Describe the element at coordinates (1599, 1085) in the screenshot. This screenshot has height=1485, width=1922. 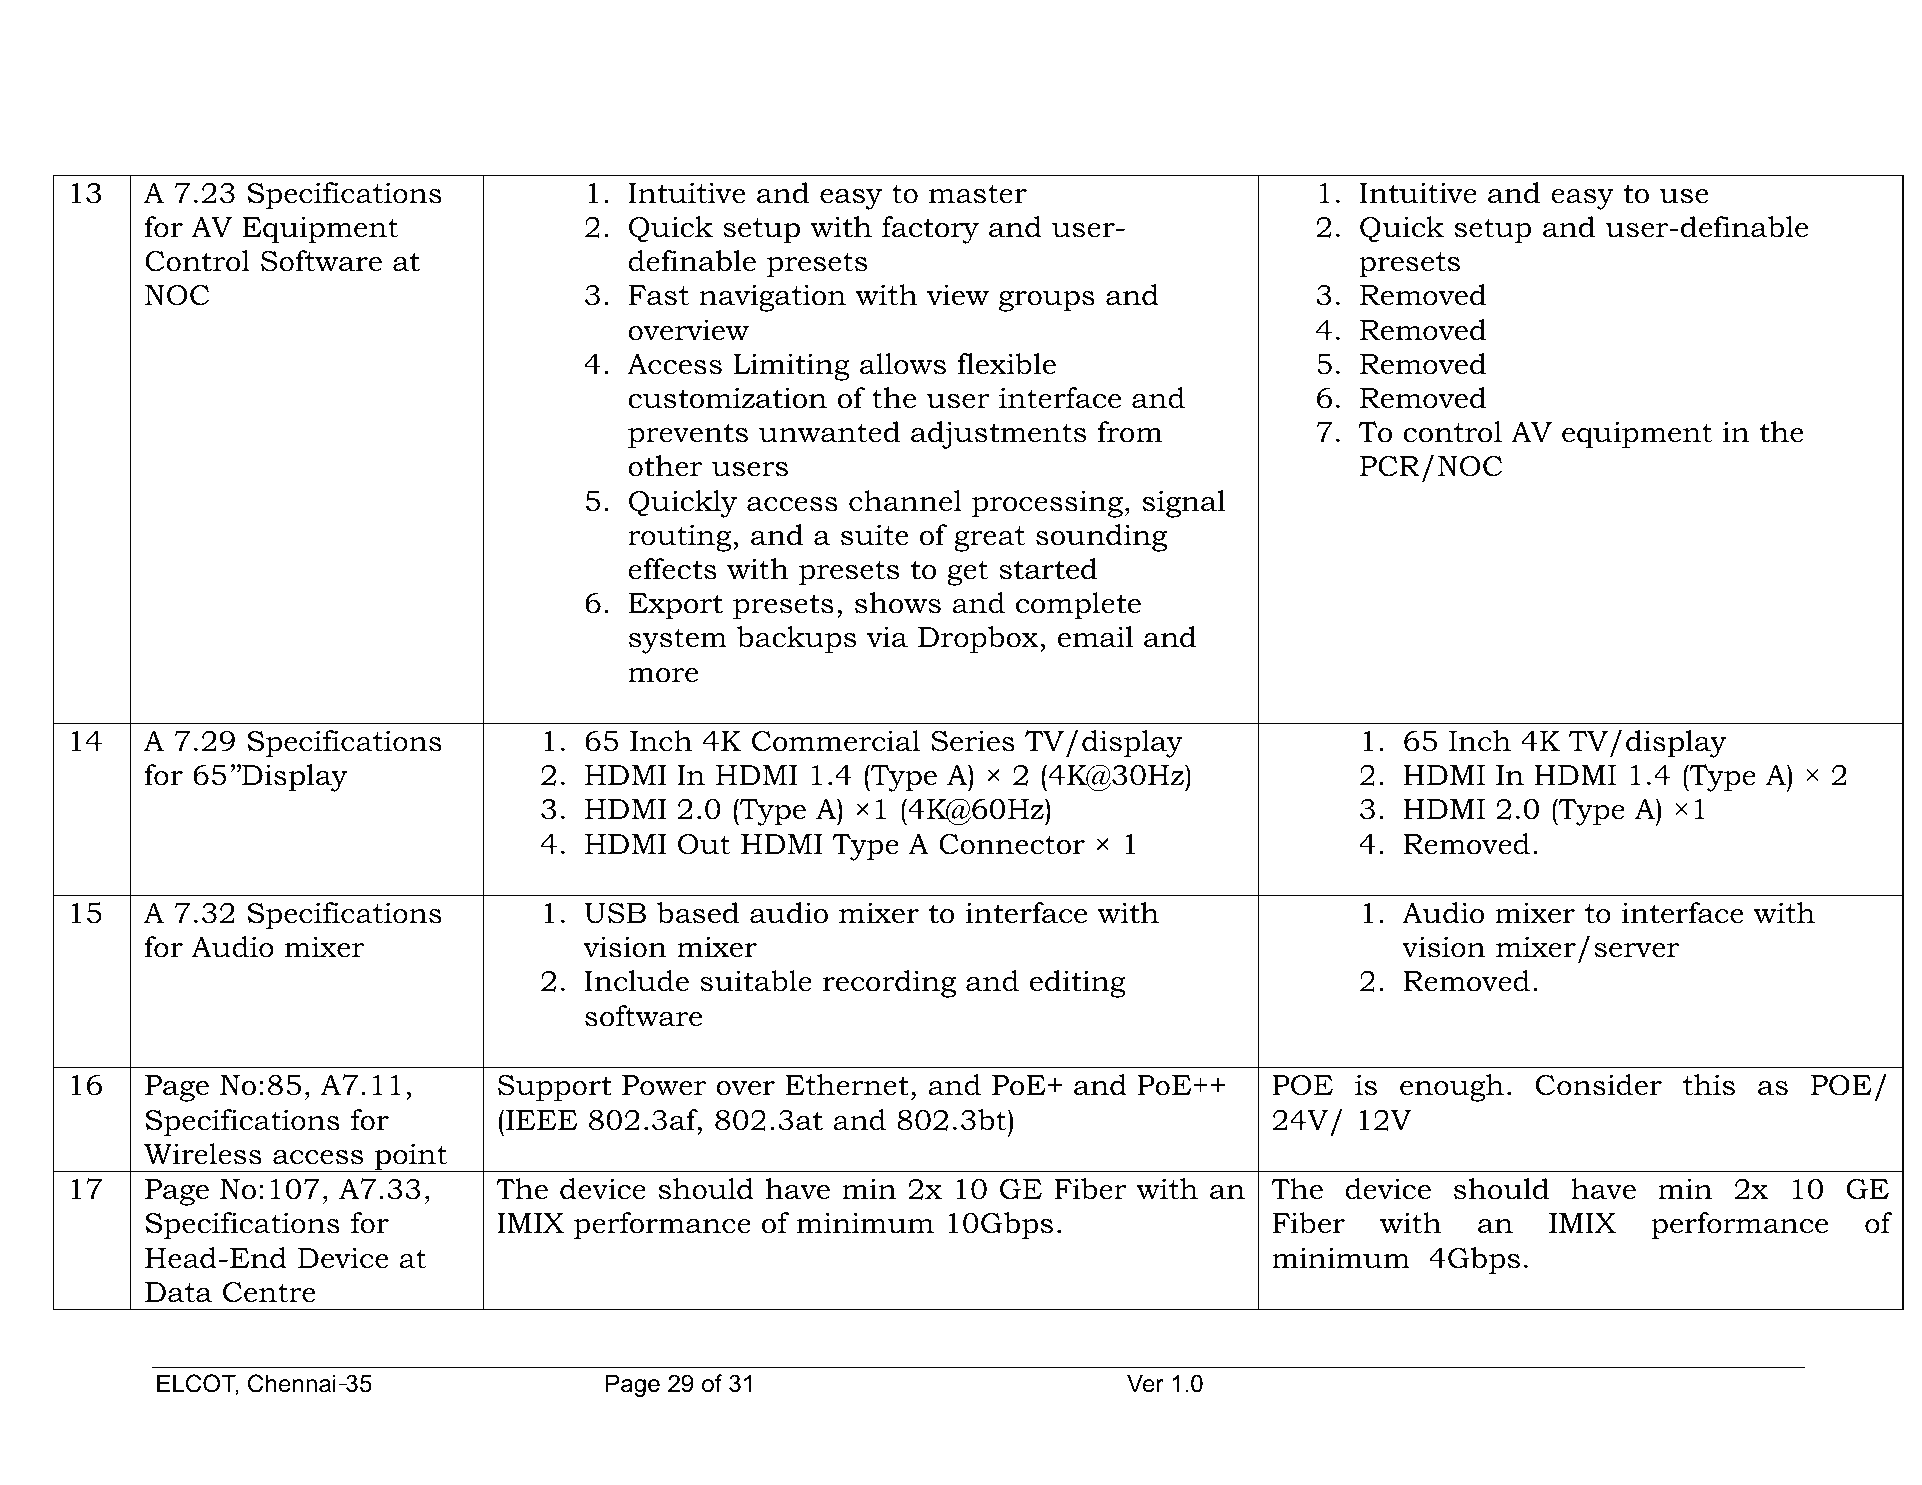
I see `Consider` at that location.
